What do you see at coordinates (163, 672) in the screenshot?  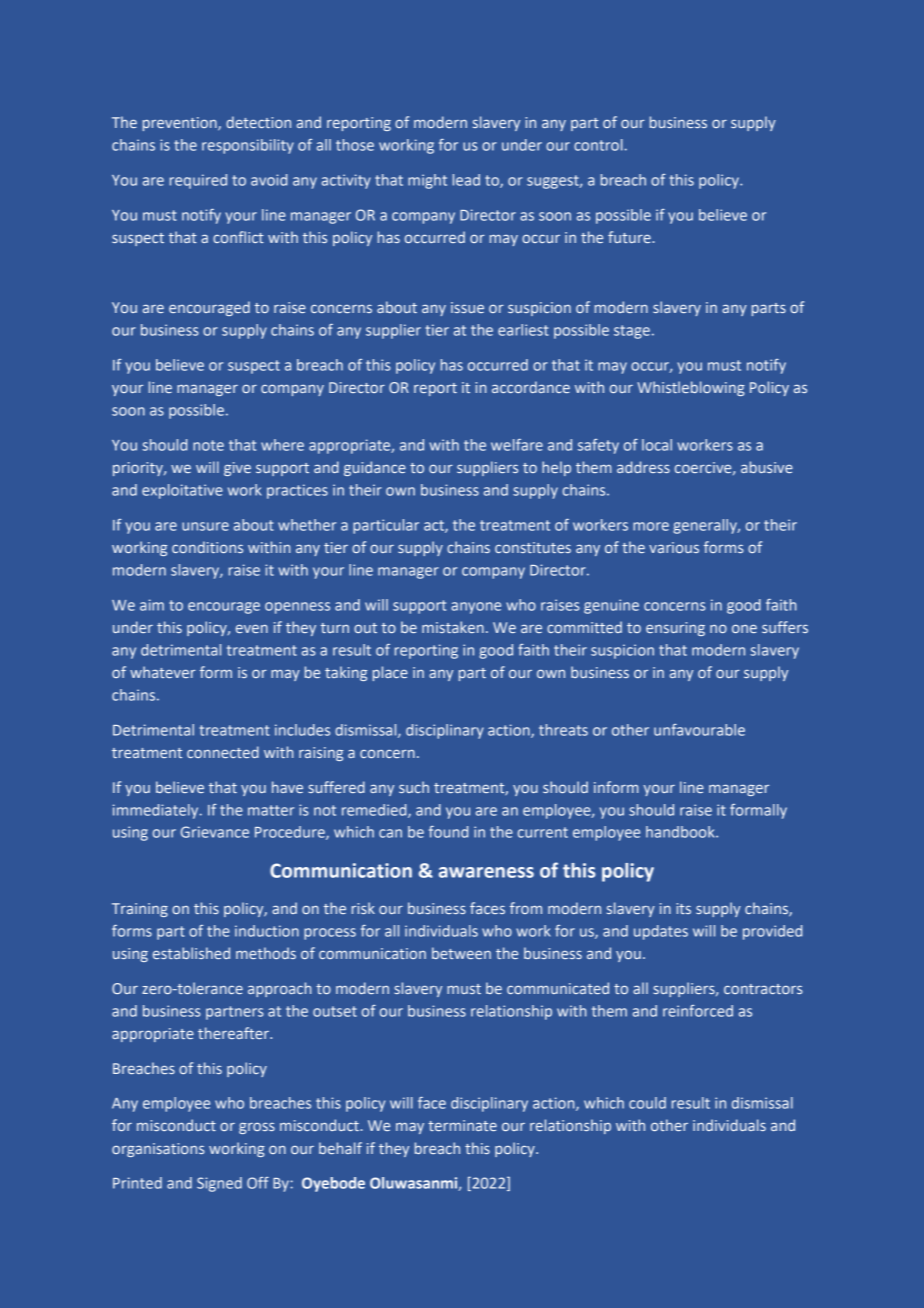 I see `whatever` at bounding box center [163, 672].
